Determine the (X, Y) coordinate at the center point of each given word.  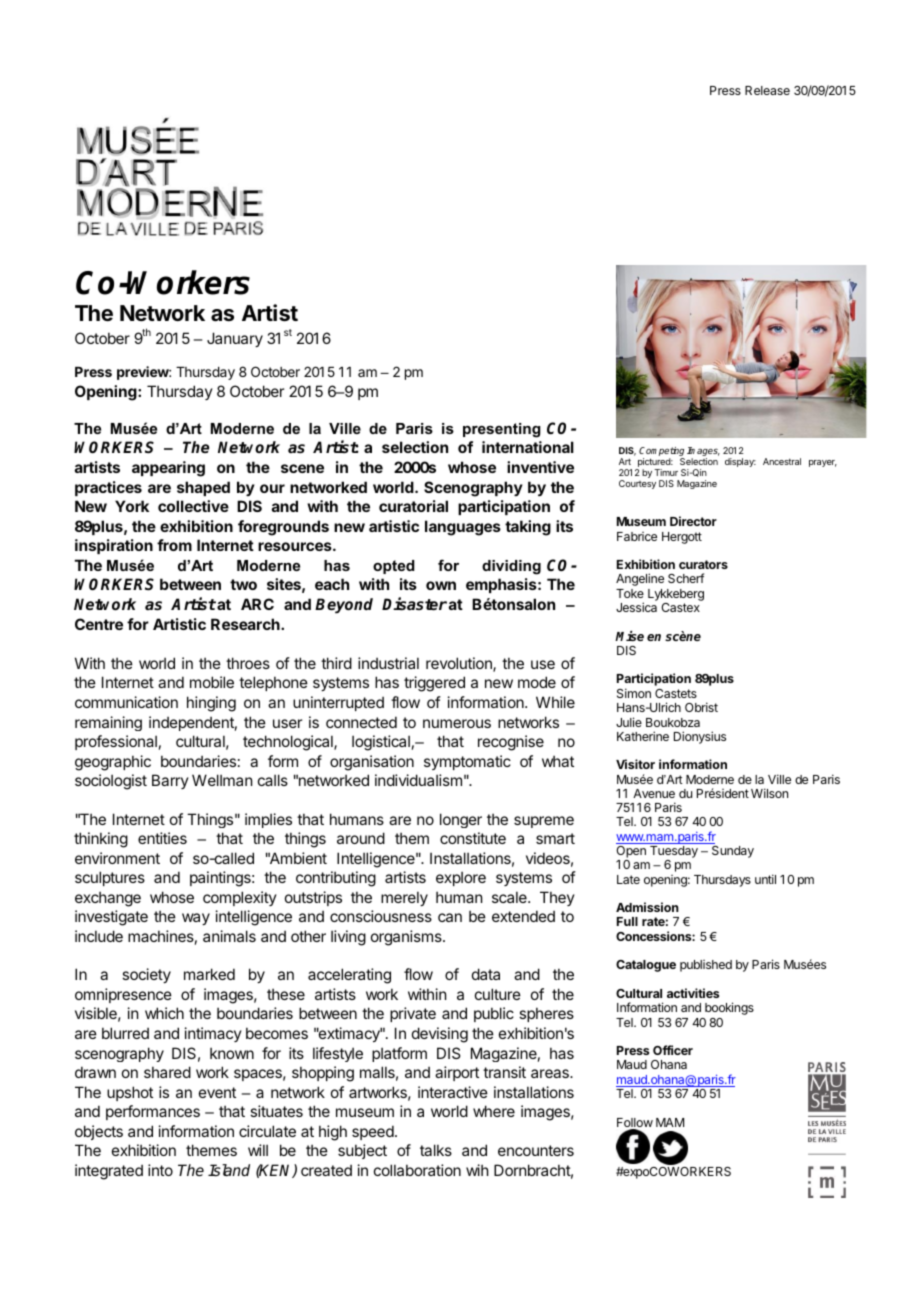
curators (703, 564)
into (160, 1170)
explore (461, 878)
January (235, 339)
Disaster (414, 604)
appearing (168, 469)
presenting (502, 430)
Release (767, 90)
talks (436, 1150)
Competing (661, 453)
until (765, 879)
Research (246, 624)
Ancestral (782, 461)
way (196, 919)
